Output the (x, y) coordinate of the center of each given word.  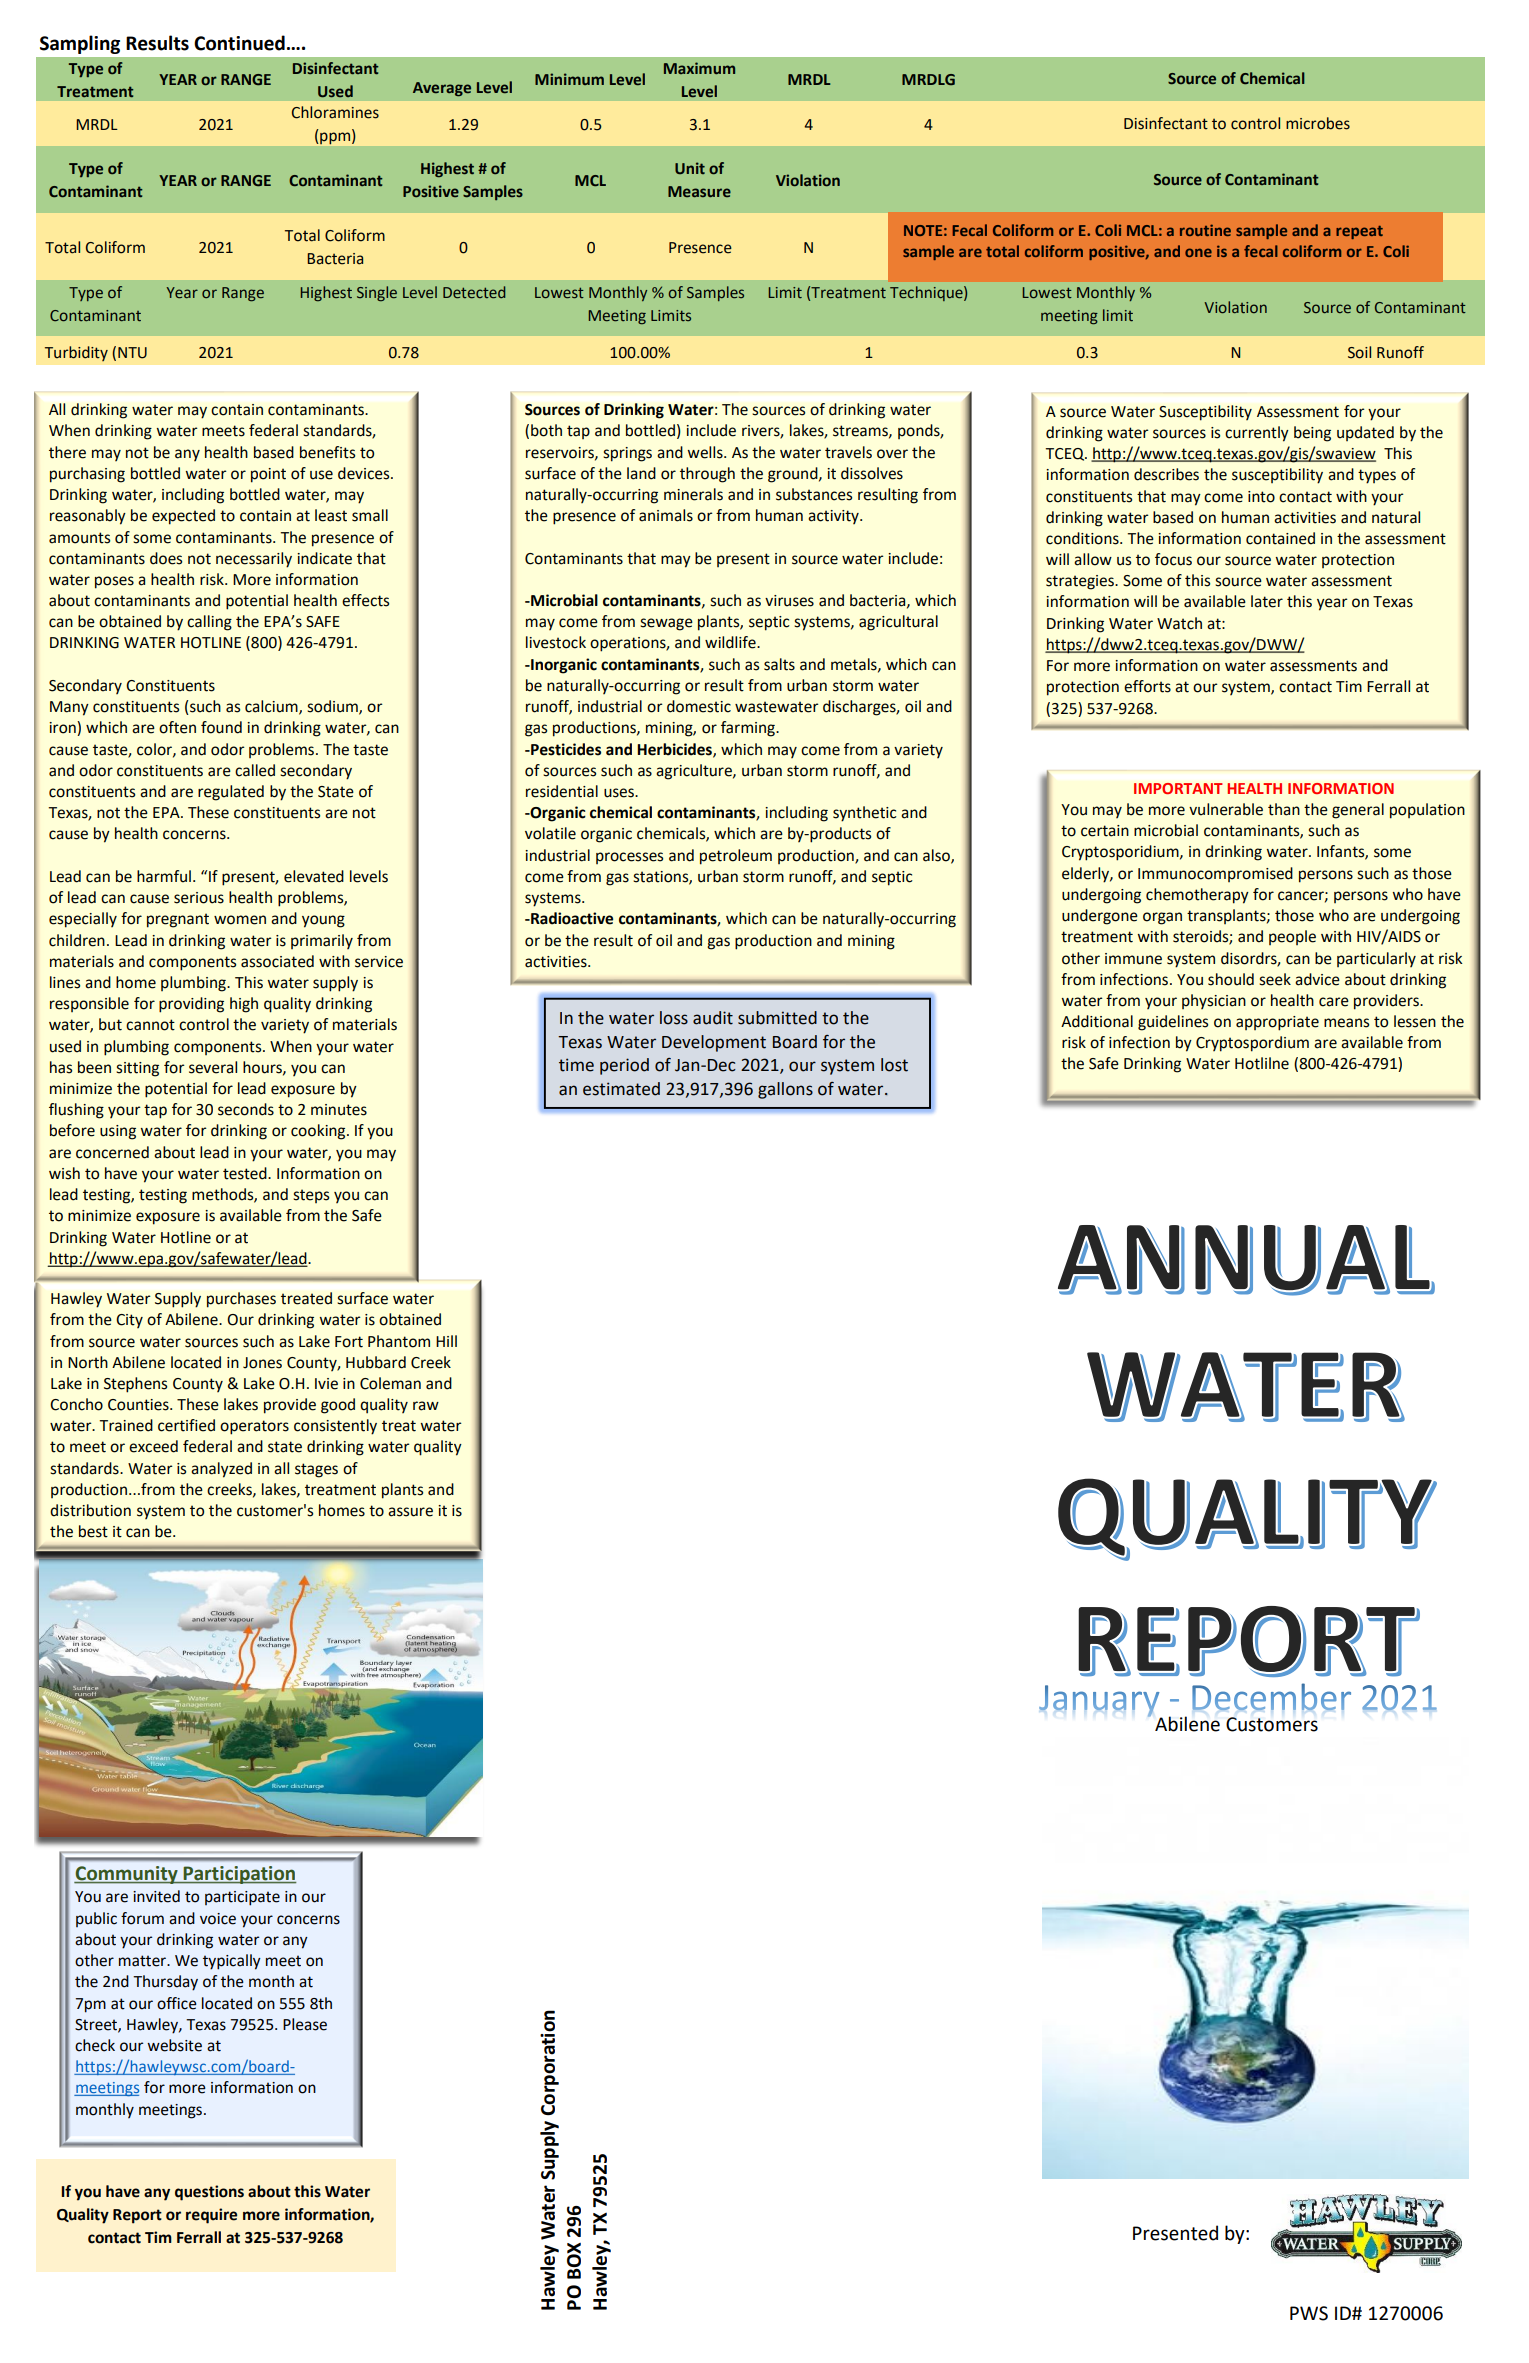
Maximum (699, 68)
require (211, 2216)
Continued (239, 43)
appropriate (1277, 1023)
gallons (785, 1090)
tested (246, 1173)
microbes (1318, 123)
